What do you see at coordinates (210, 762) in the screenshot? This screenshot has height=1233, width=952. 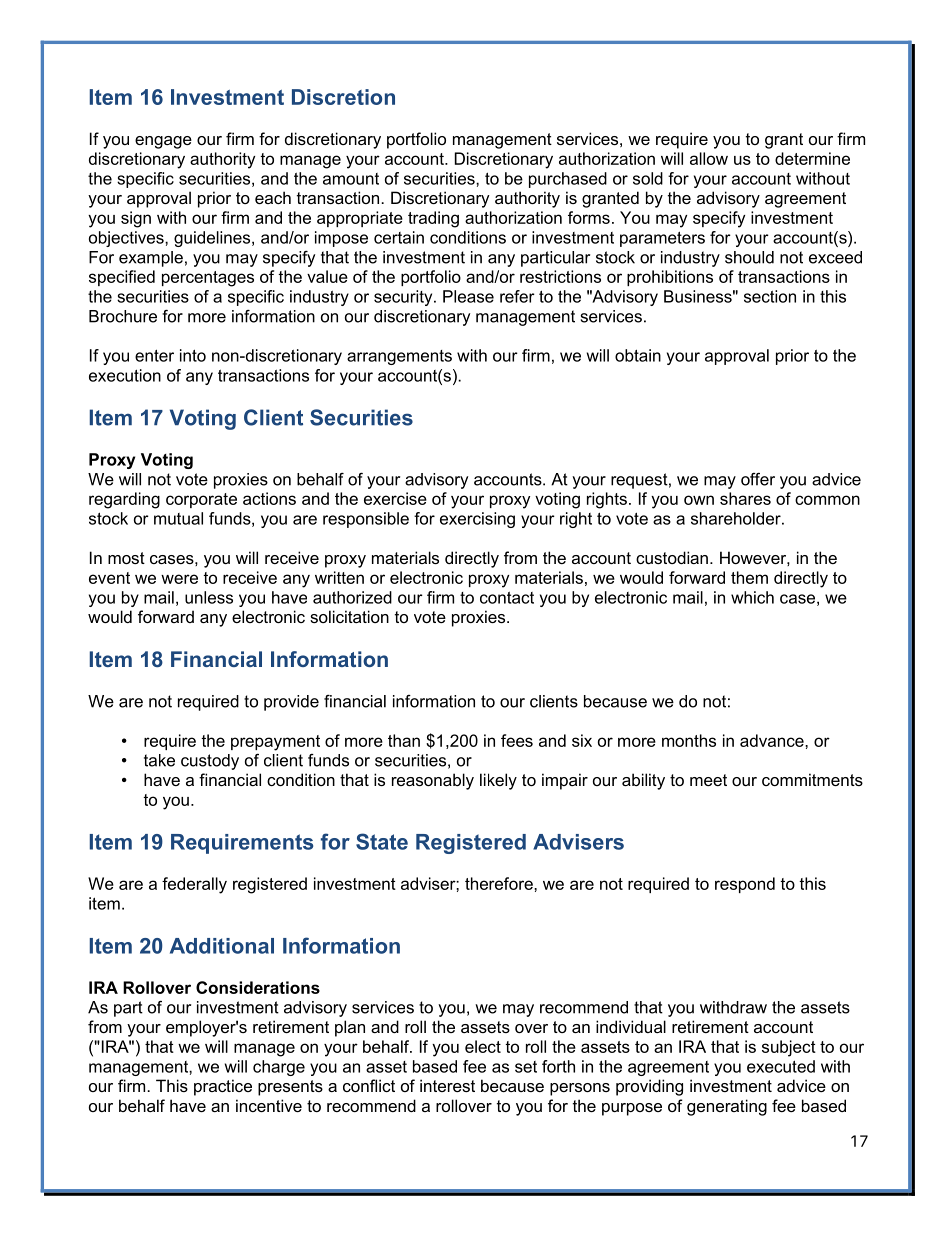 I see `custody` at bounding box center [210, 762].
